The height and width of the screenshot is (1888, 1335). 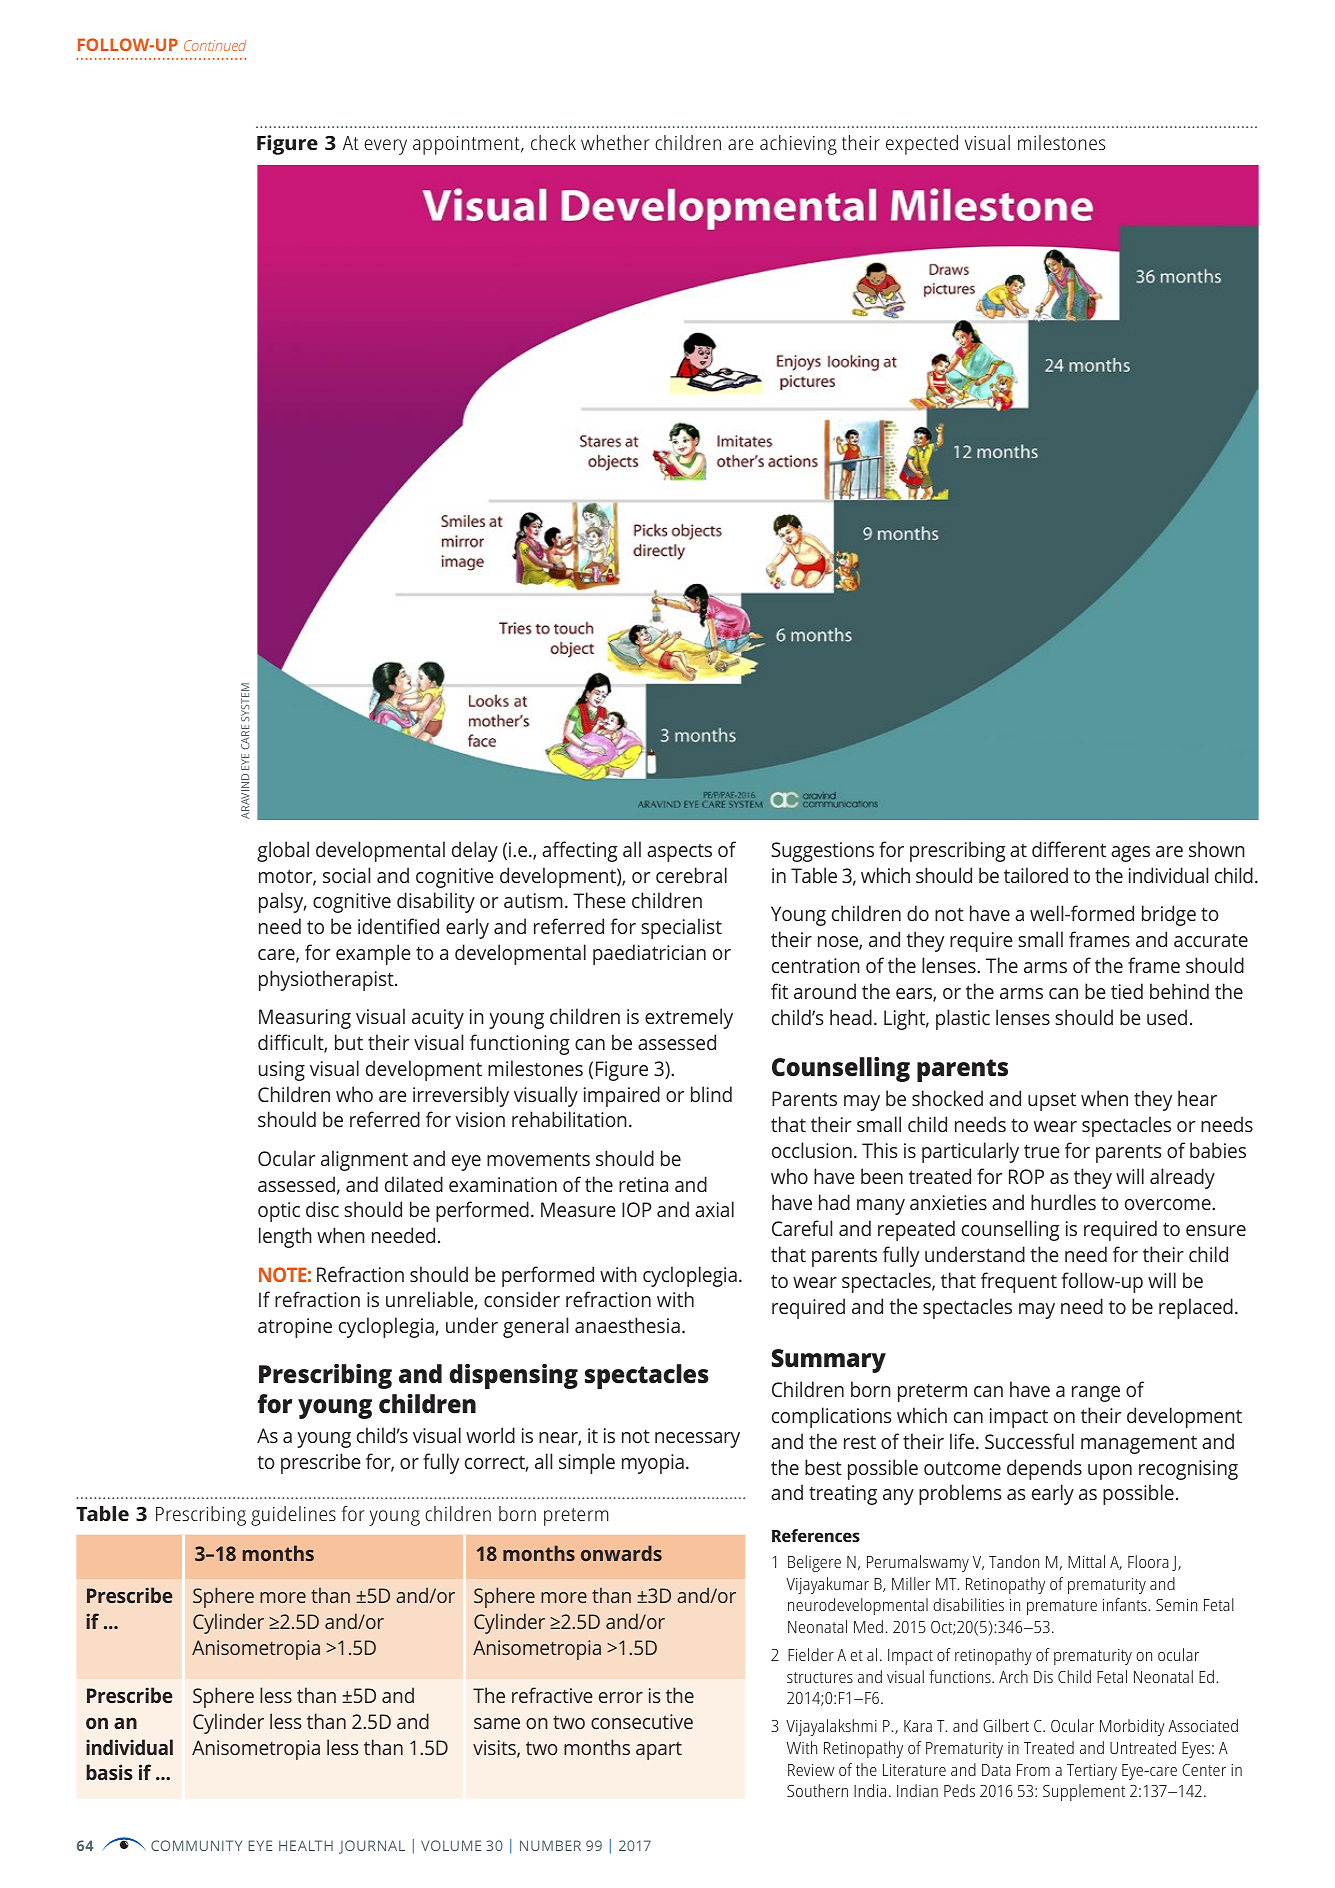 What do you see at coordinates (659, 1751) in the screenshot?
I see `apart` at bounding box center [659, 1751].
